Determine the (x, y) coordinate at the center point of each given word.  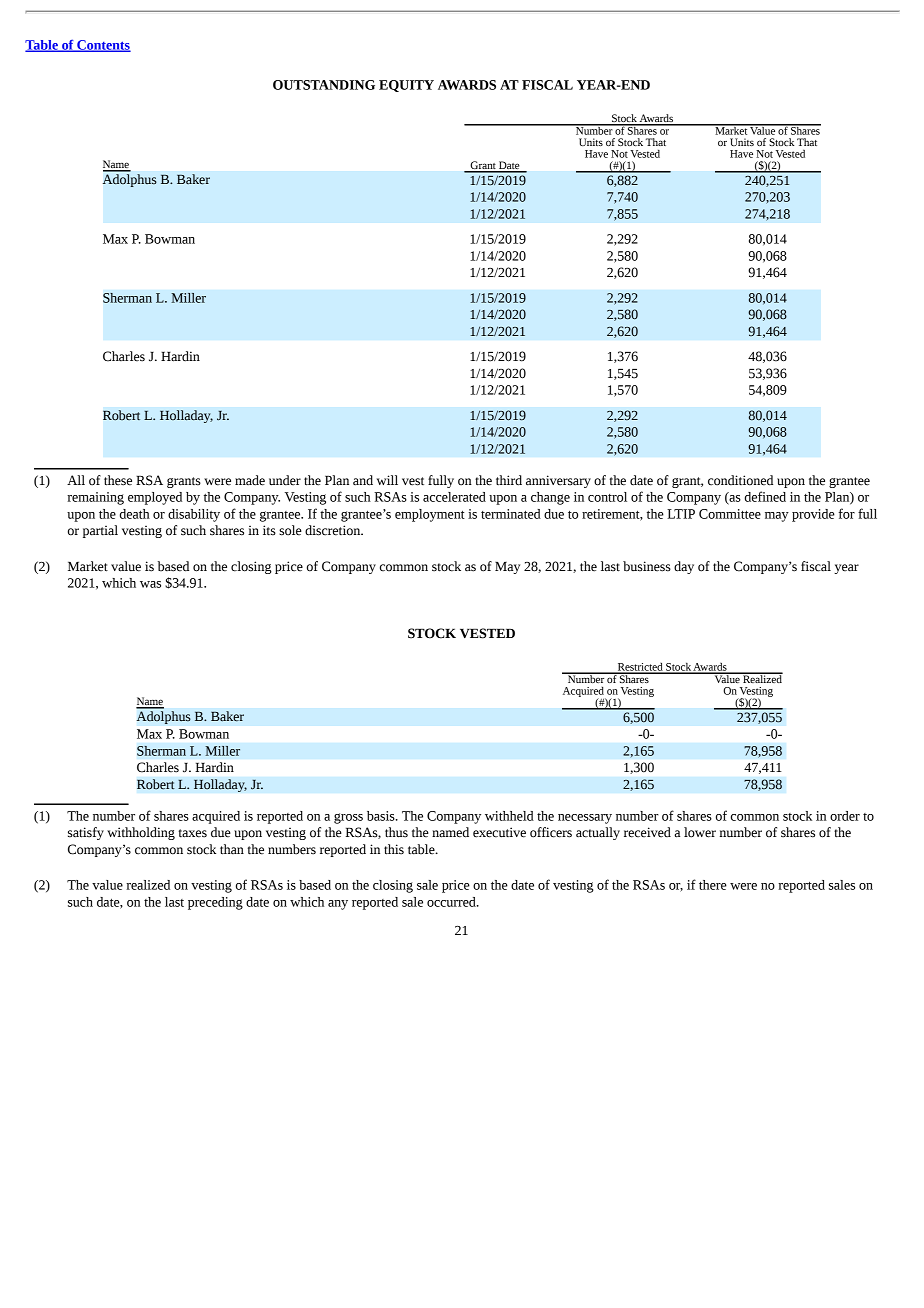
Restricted (640, 667)
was (150, 584)
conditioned (740, 480)
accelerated (454, 497)
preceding (215, 903)
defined (765, 496)
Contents (103, 46)
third (509, 480)
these (118, 480)
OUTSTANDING (324, 85)
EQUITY (406, 86)
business (647, 566)
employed (155, 498)
